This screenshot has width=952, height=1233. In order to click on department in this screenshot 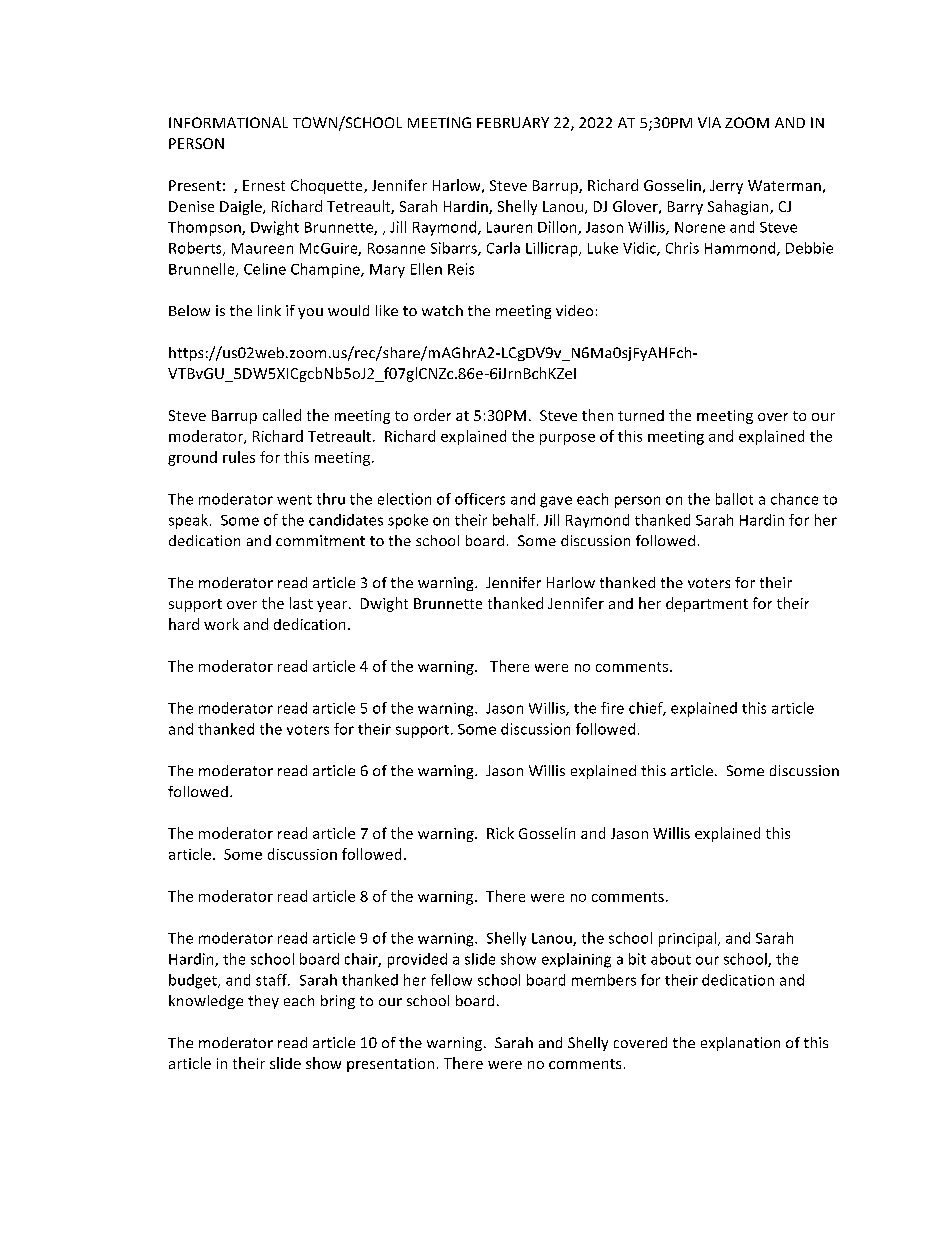, I will do `click(707, 604)`.
